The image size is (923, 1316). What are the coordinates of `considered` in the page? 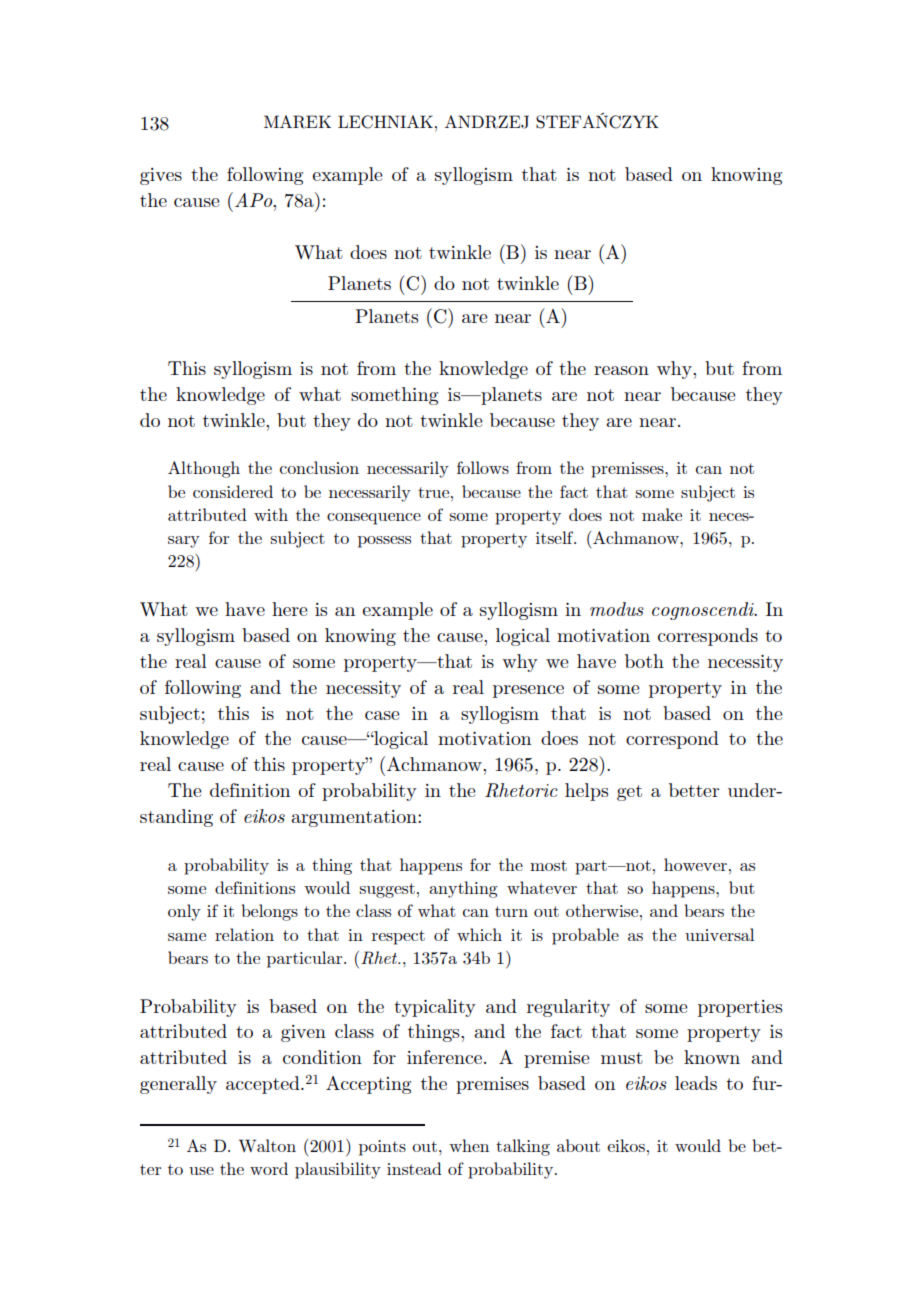 It's located at (233, 491).
